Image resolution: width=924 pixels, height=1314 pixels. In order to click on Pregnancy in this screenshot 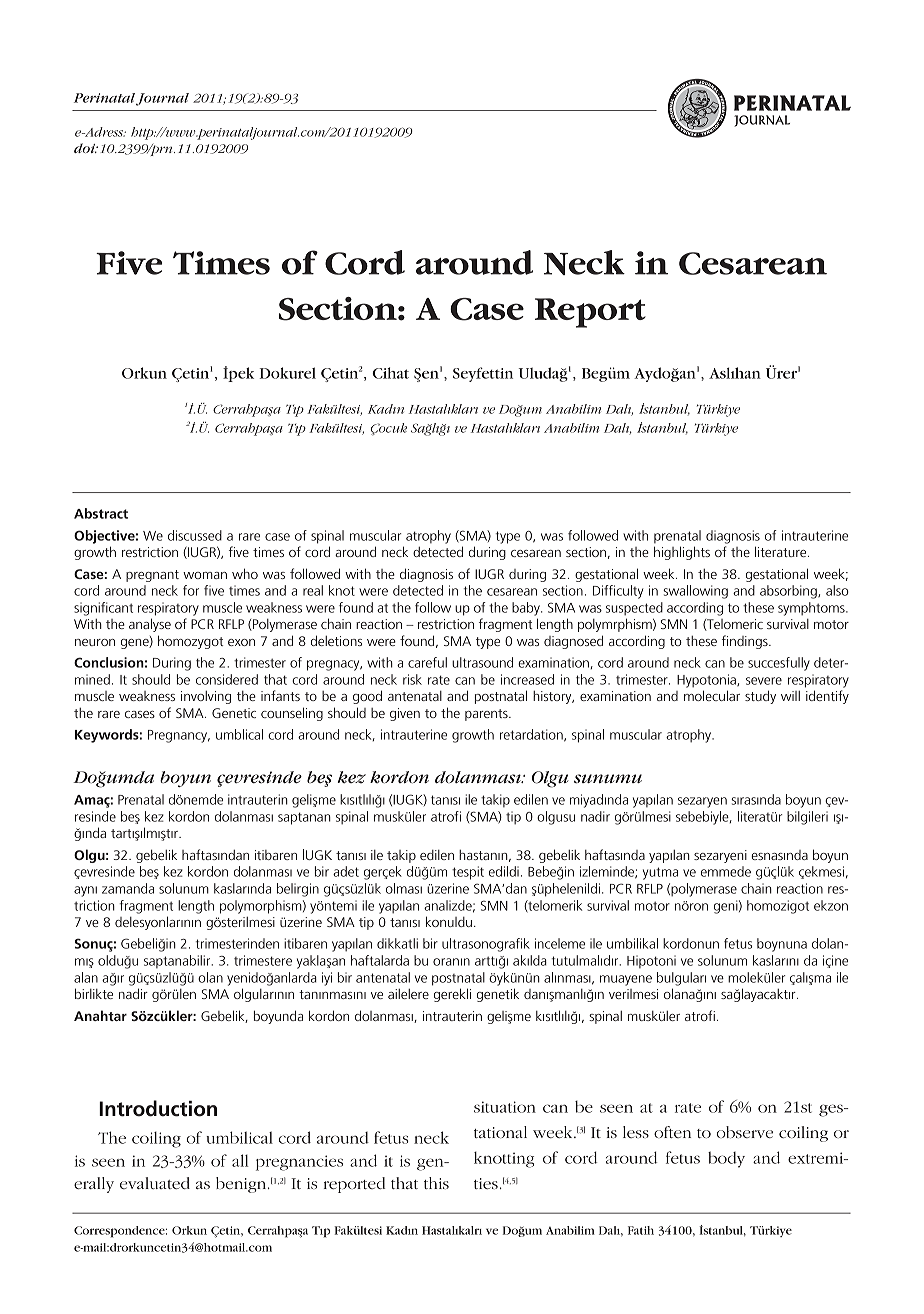, I will do `click(179, 736)`.
